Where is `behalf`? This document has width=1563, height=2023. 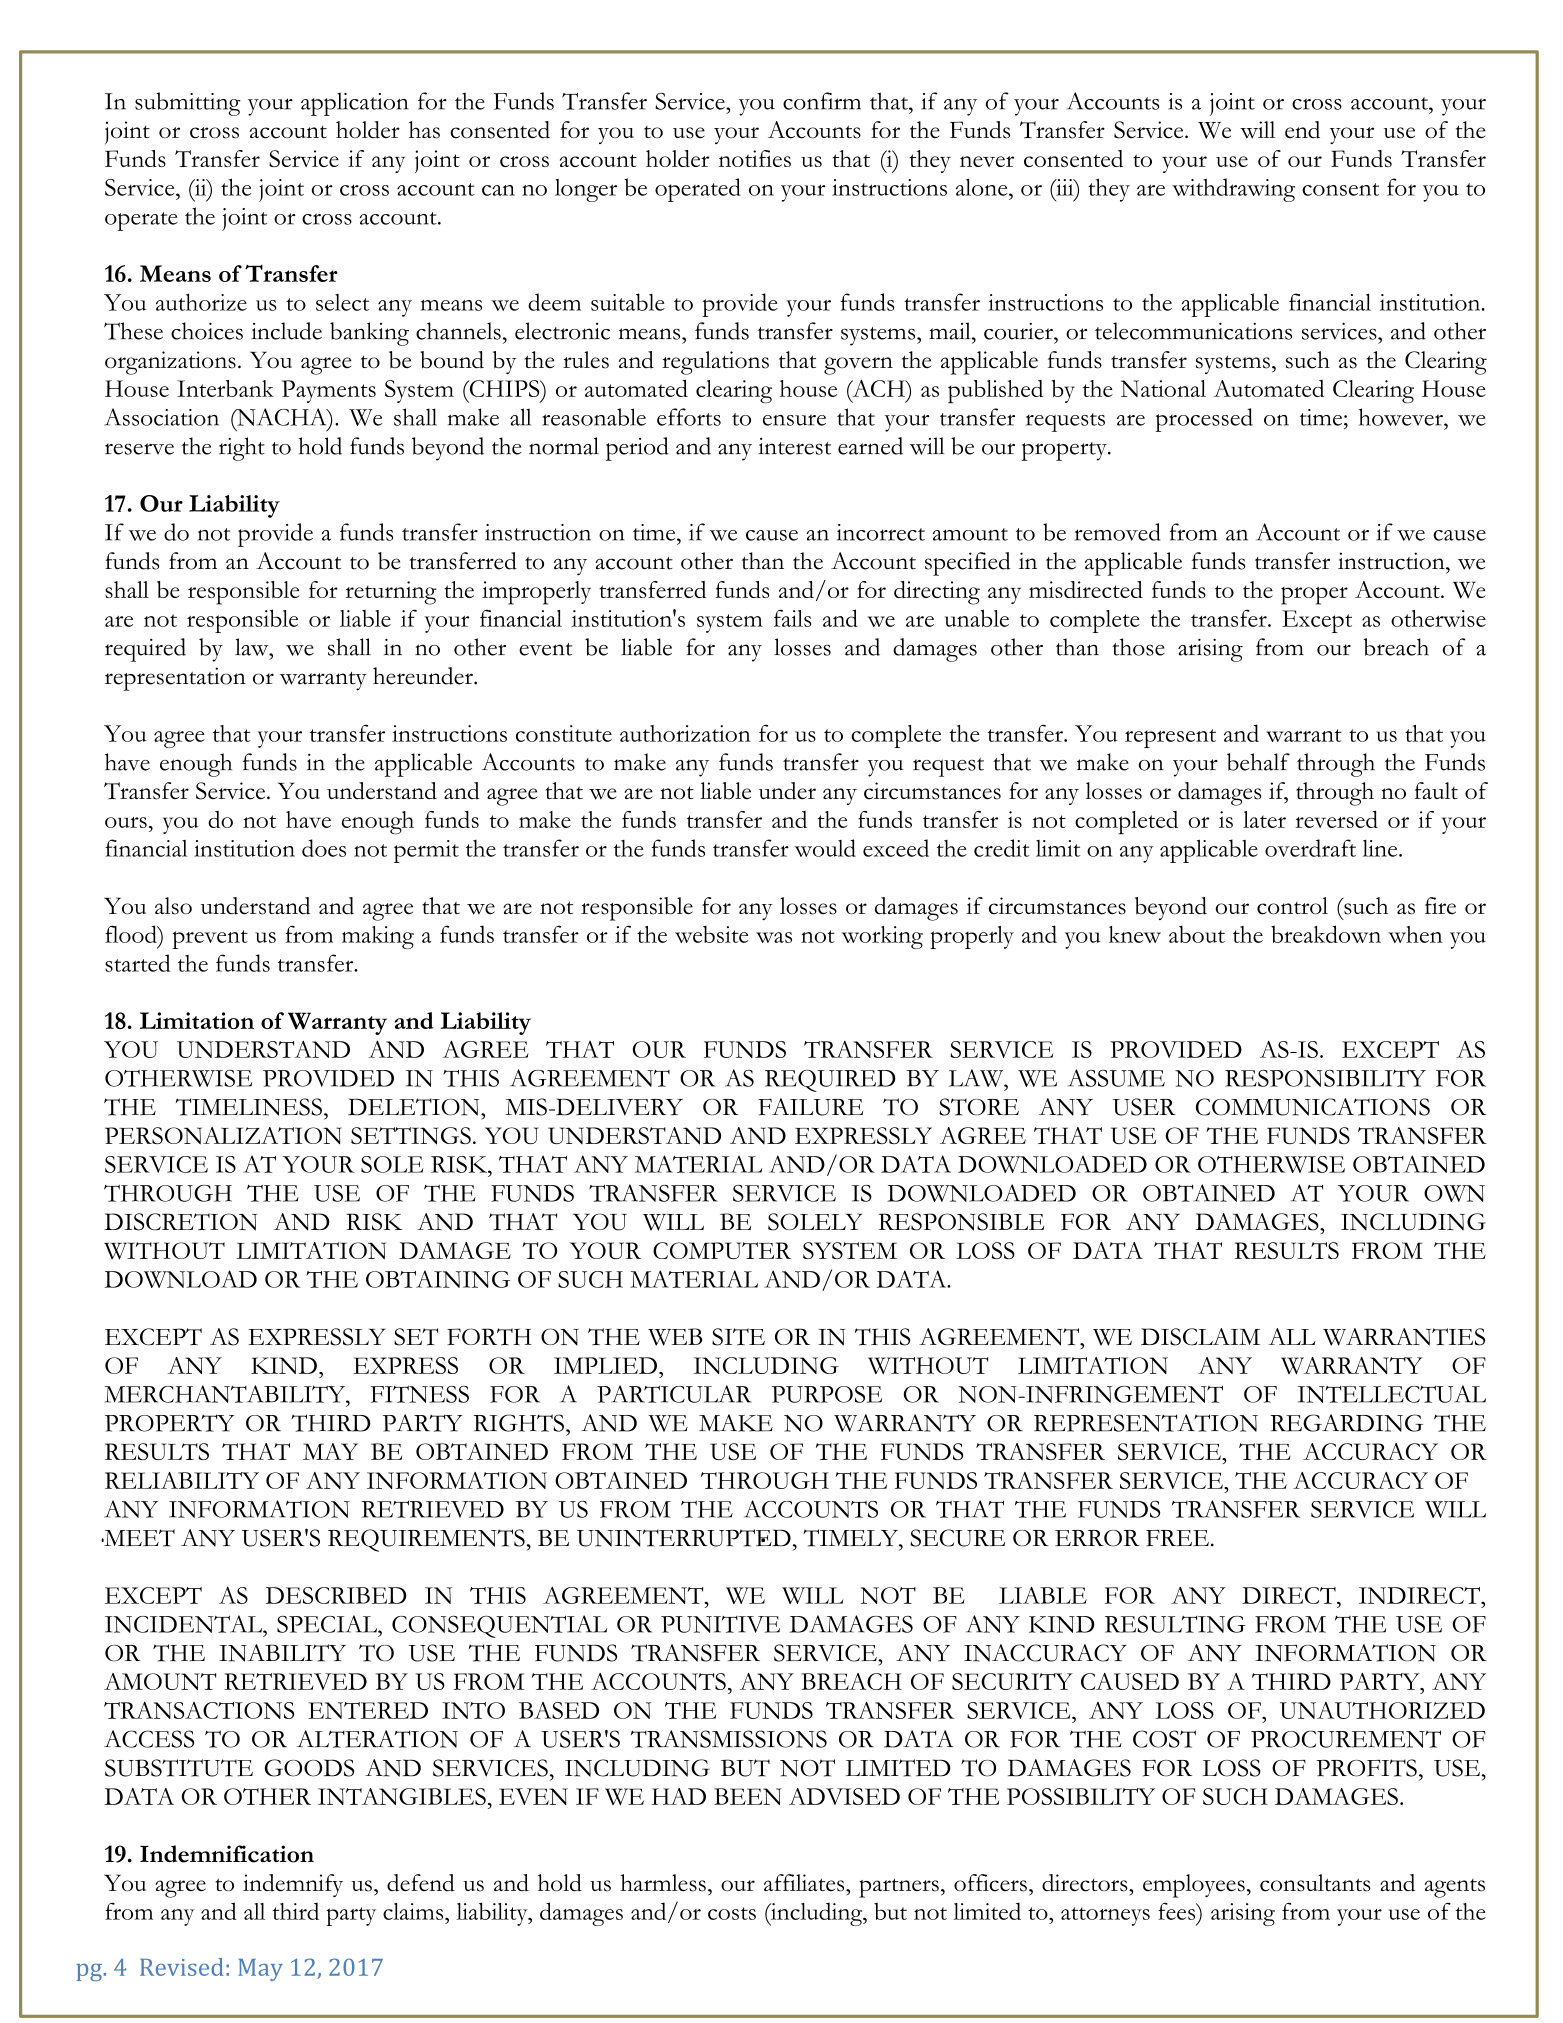 behalf is located at coordinates (1258, 762).
